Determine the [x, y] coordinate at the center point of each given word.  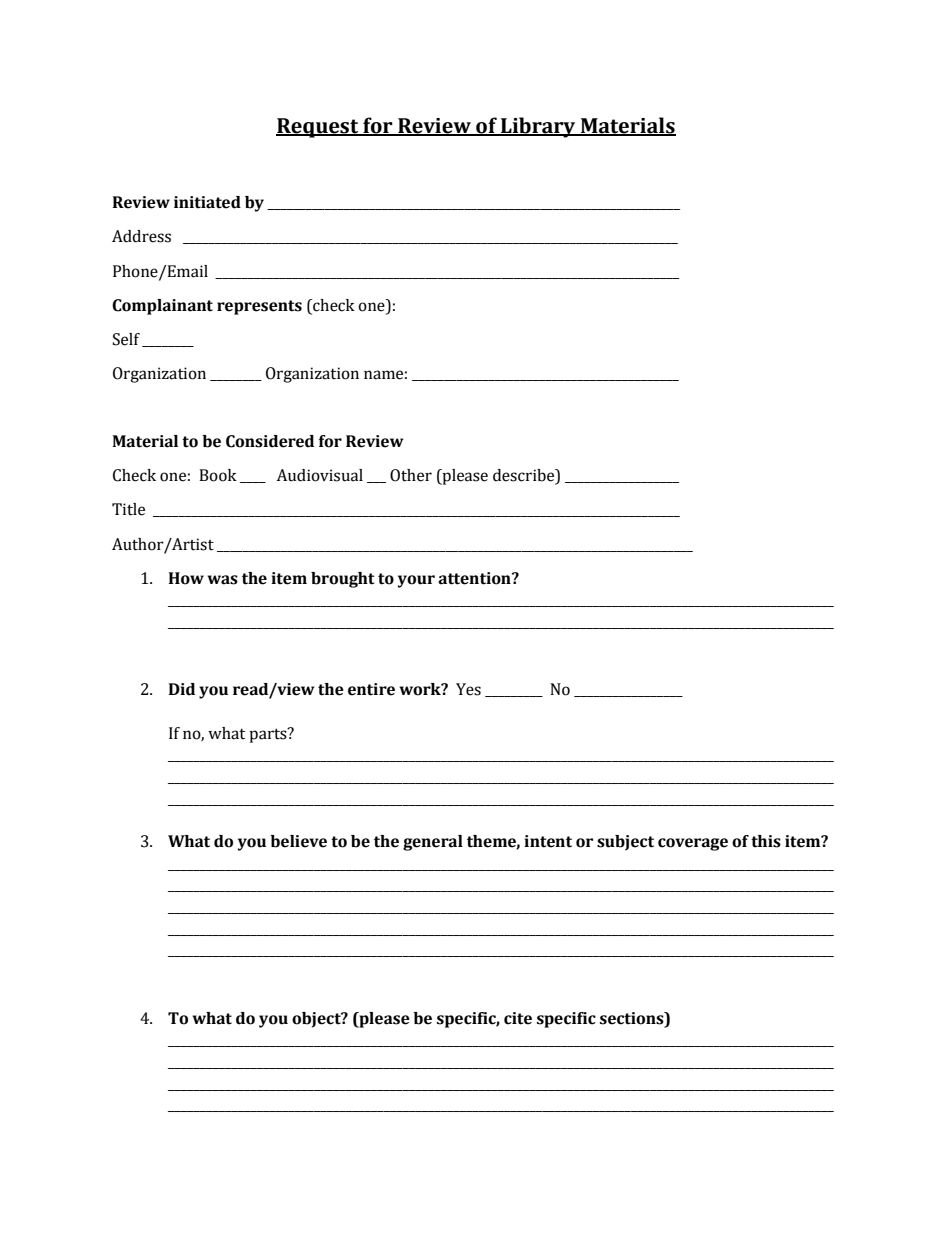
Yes [468, 689]
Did [182, 689]
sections [633, 1018]
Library [538, 127]
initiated [207, 202]
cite [518, 1018]
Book [218, 475]
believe [298, 841]
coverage [693, 844]
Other [411, 475]
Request [318, 128]
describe [525, 476]
